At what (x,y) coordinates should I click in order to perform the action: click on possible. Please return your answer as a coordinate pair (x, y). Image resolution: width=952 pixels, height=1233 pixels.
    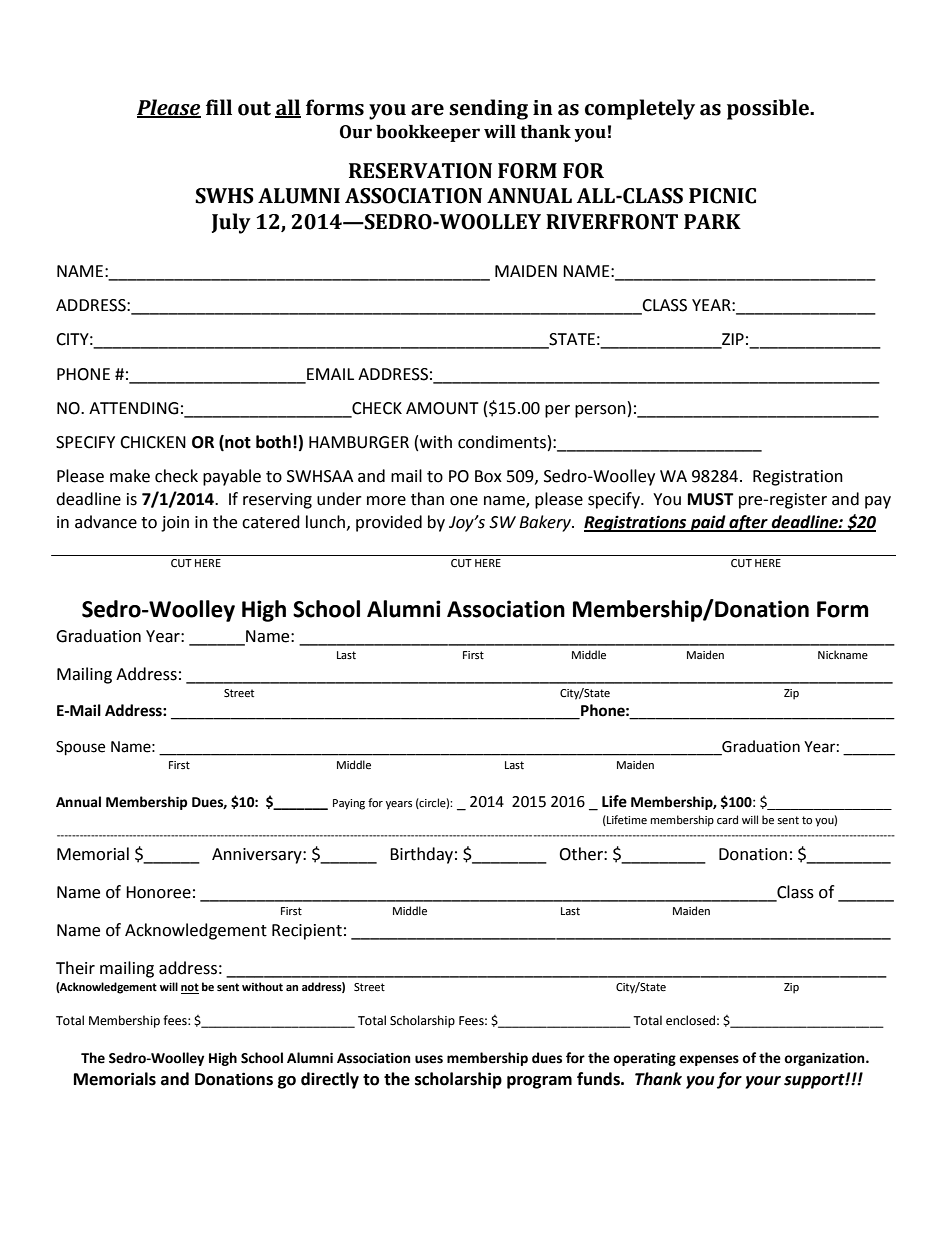
    Looking at the image, I should click on (769, 109).
